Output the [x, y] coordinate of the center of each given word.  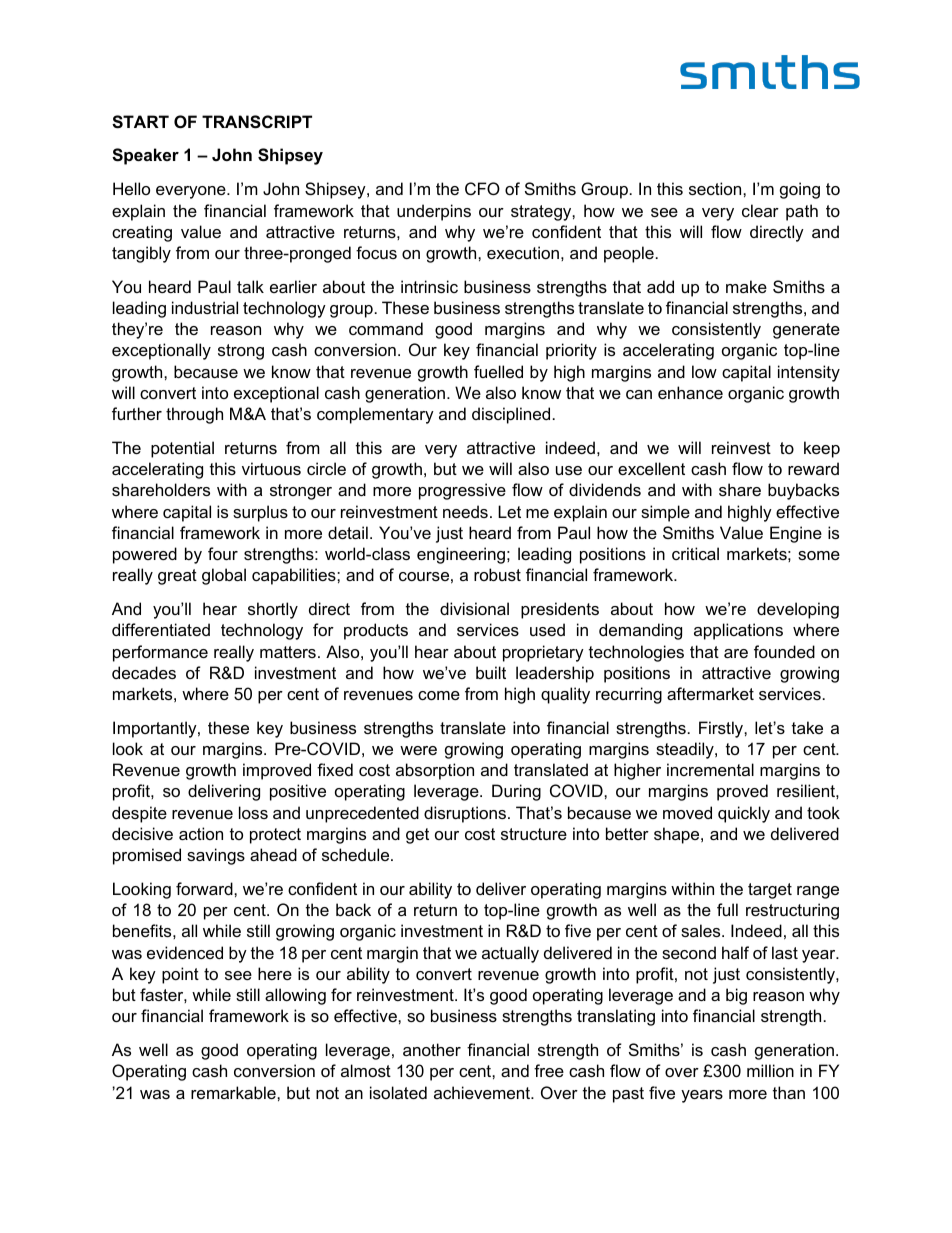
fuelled [498, 371]
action [201, 833]
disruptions [465, 814]
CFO [482, 188]
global [224, 576]
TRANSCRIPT [257, 122]
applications [738, 631]
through [194, 415]
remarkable [234, 1092]
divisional [474, 608]
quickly [744, 814]
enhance [690, 392]
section [716, 188]
